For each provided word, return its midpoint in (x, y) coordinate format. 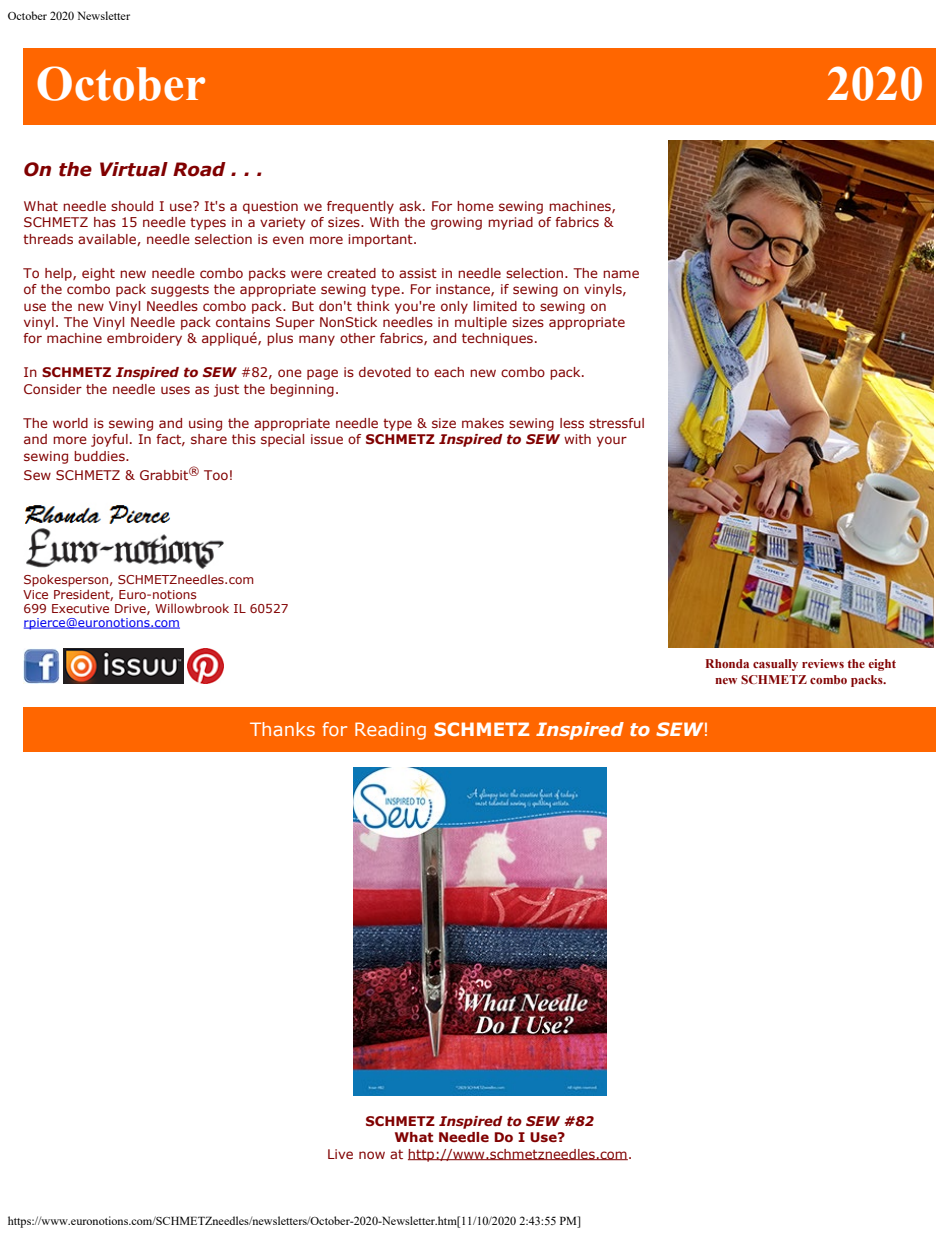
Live (340, 1154)
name (621, 274)
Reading (390, 731)
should (132, 206)
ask (411, 206)
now (372, 1155)
